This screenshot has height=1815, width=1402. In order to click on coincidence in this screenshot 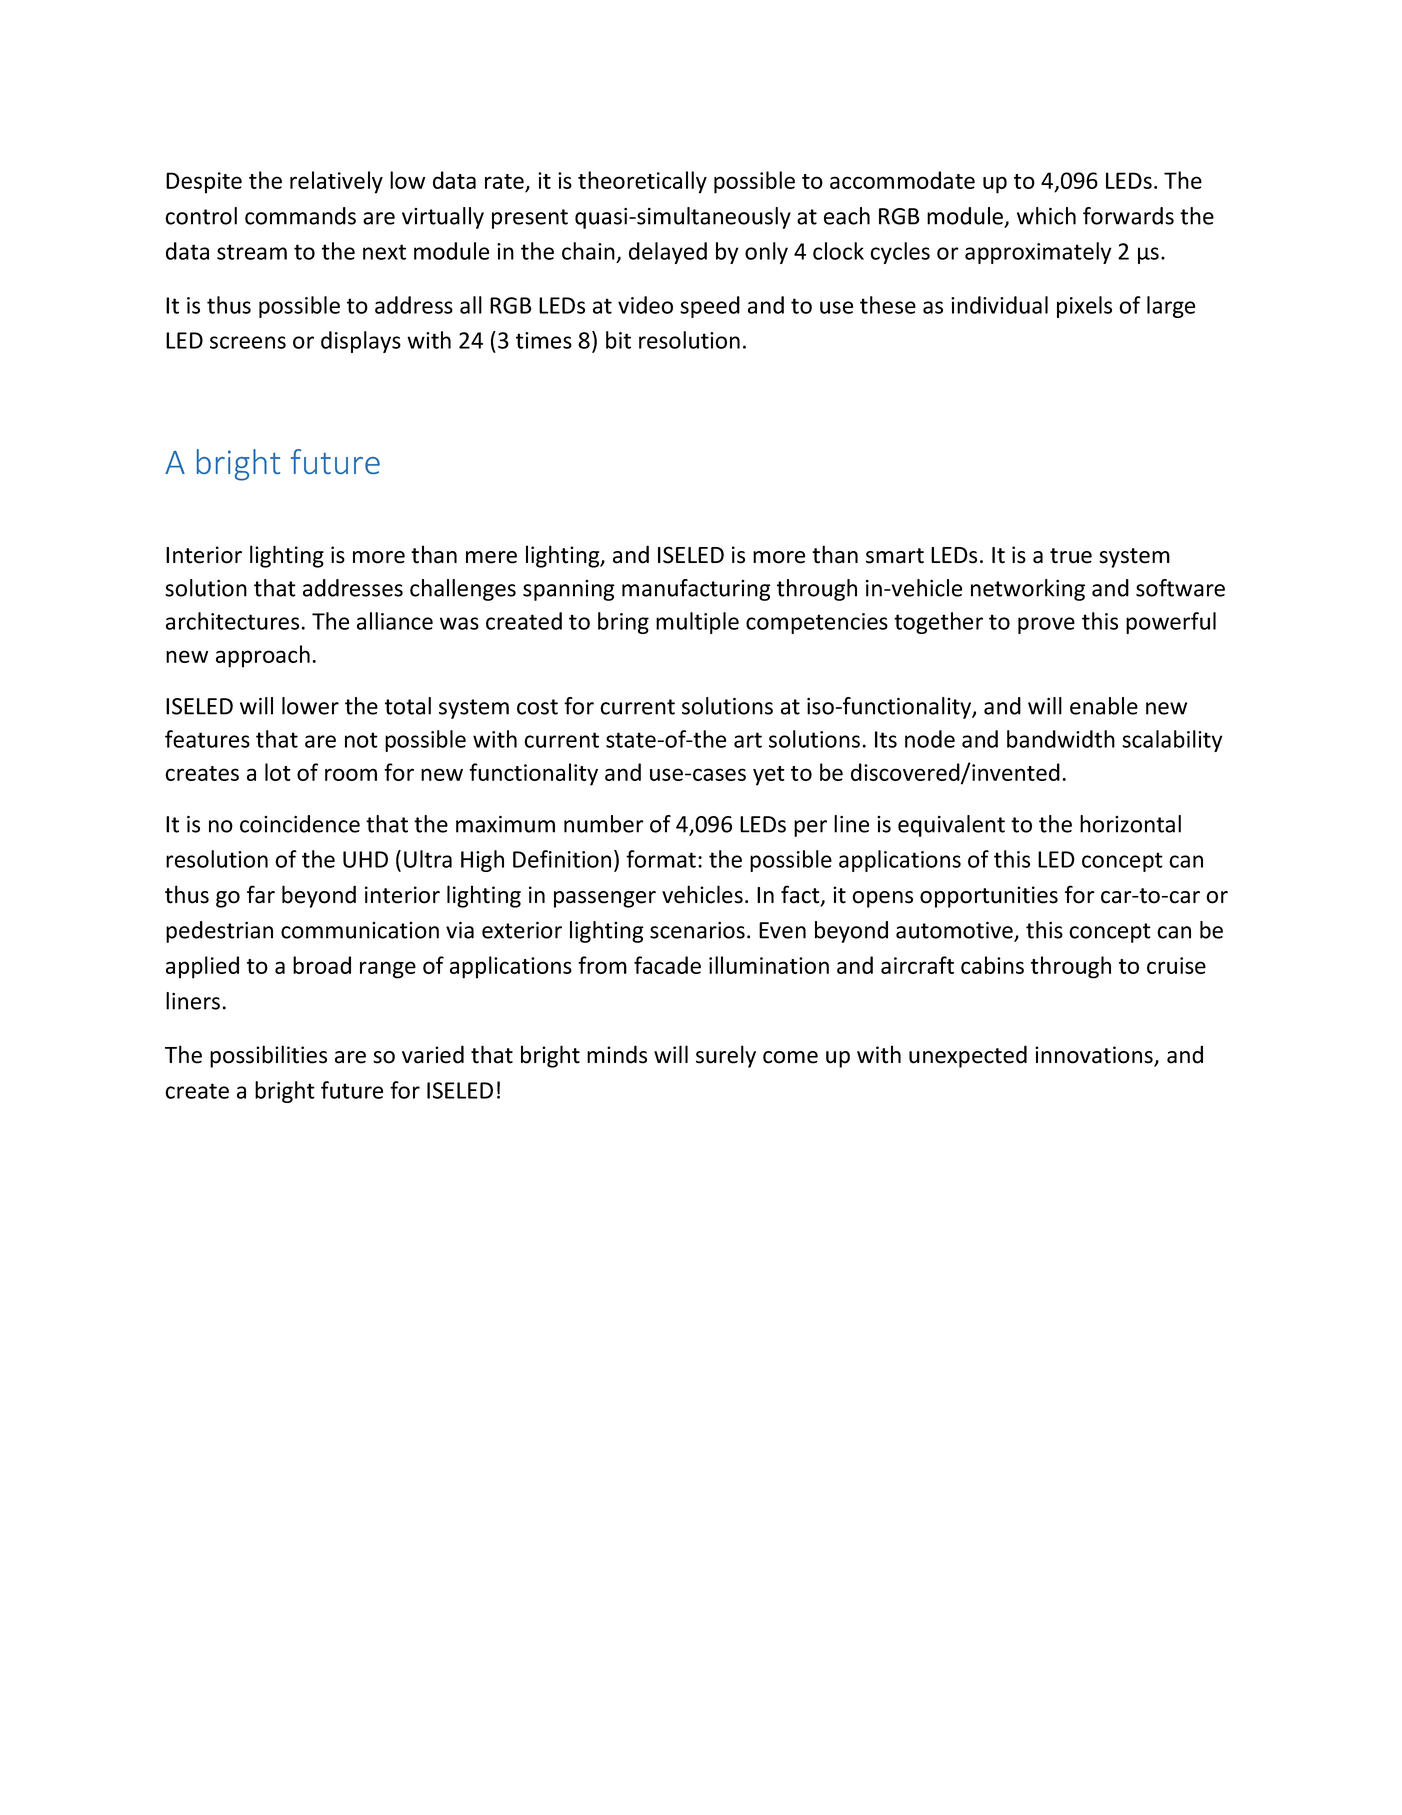, I will do `click(300, 824)`.
